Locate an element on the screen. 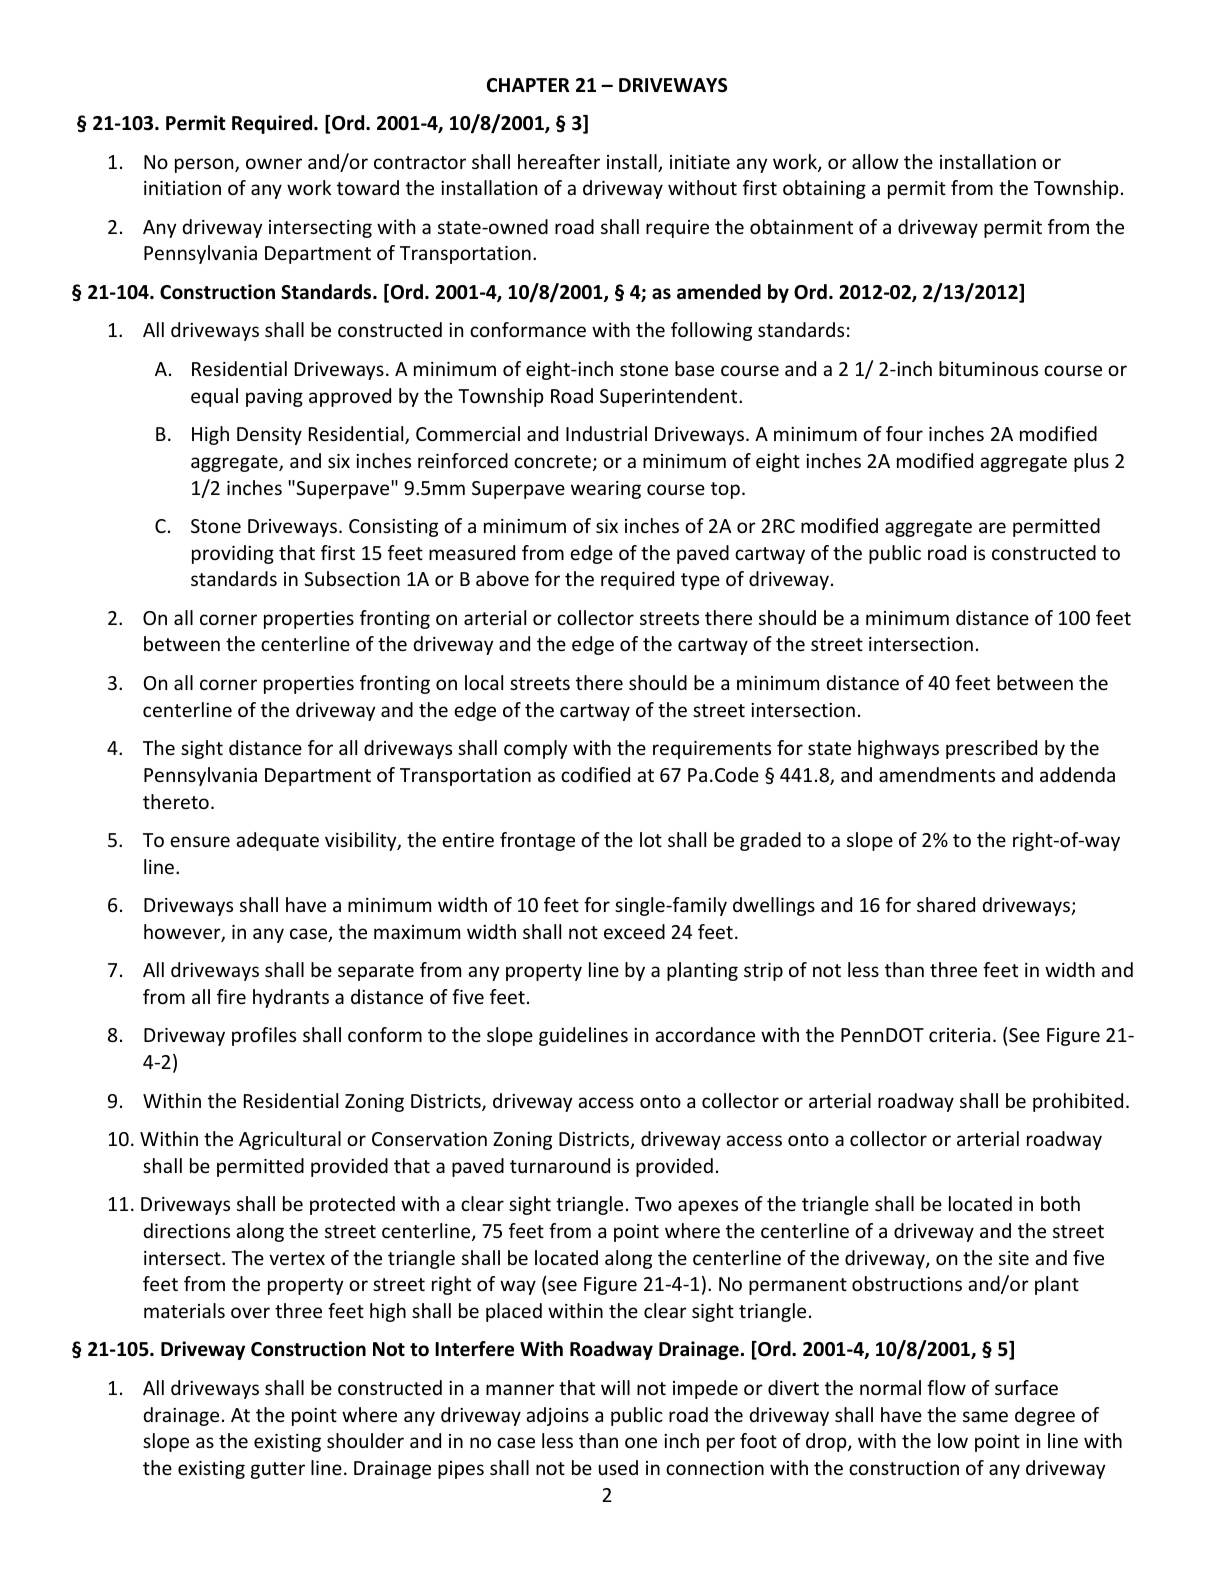 Image resolution: width=1214 pixels, height=1571 pixels. initiate is located at coordinates (700, 162).
